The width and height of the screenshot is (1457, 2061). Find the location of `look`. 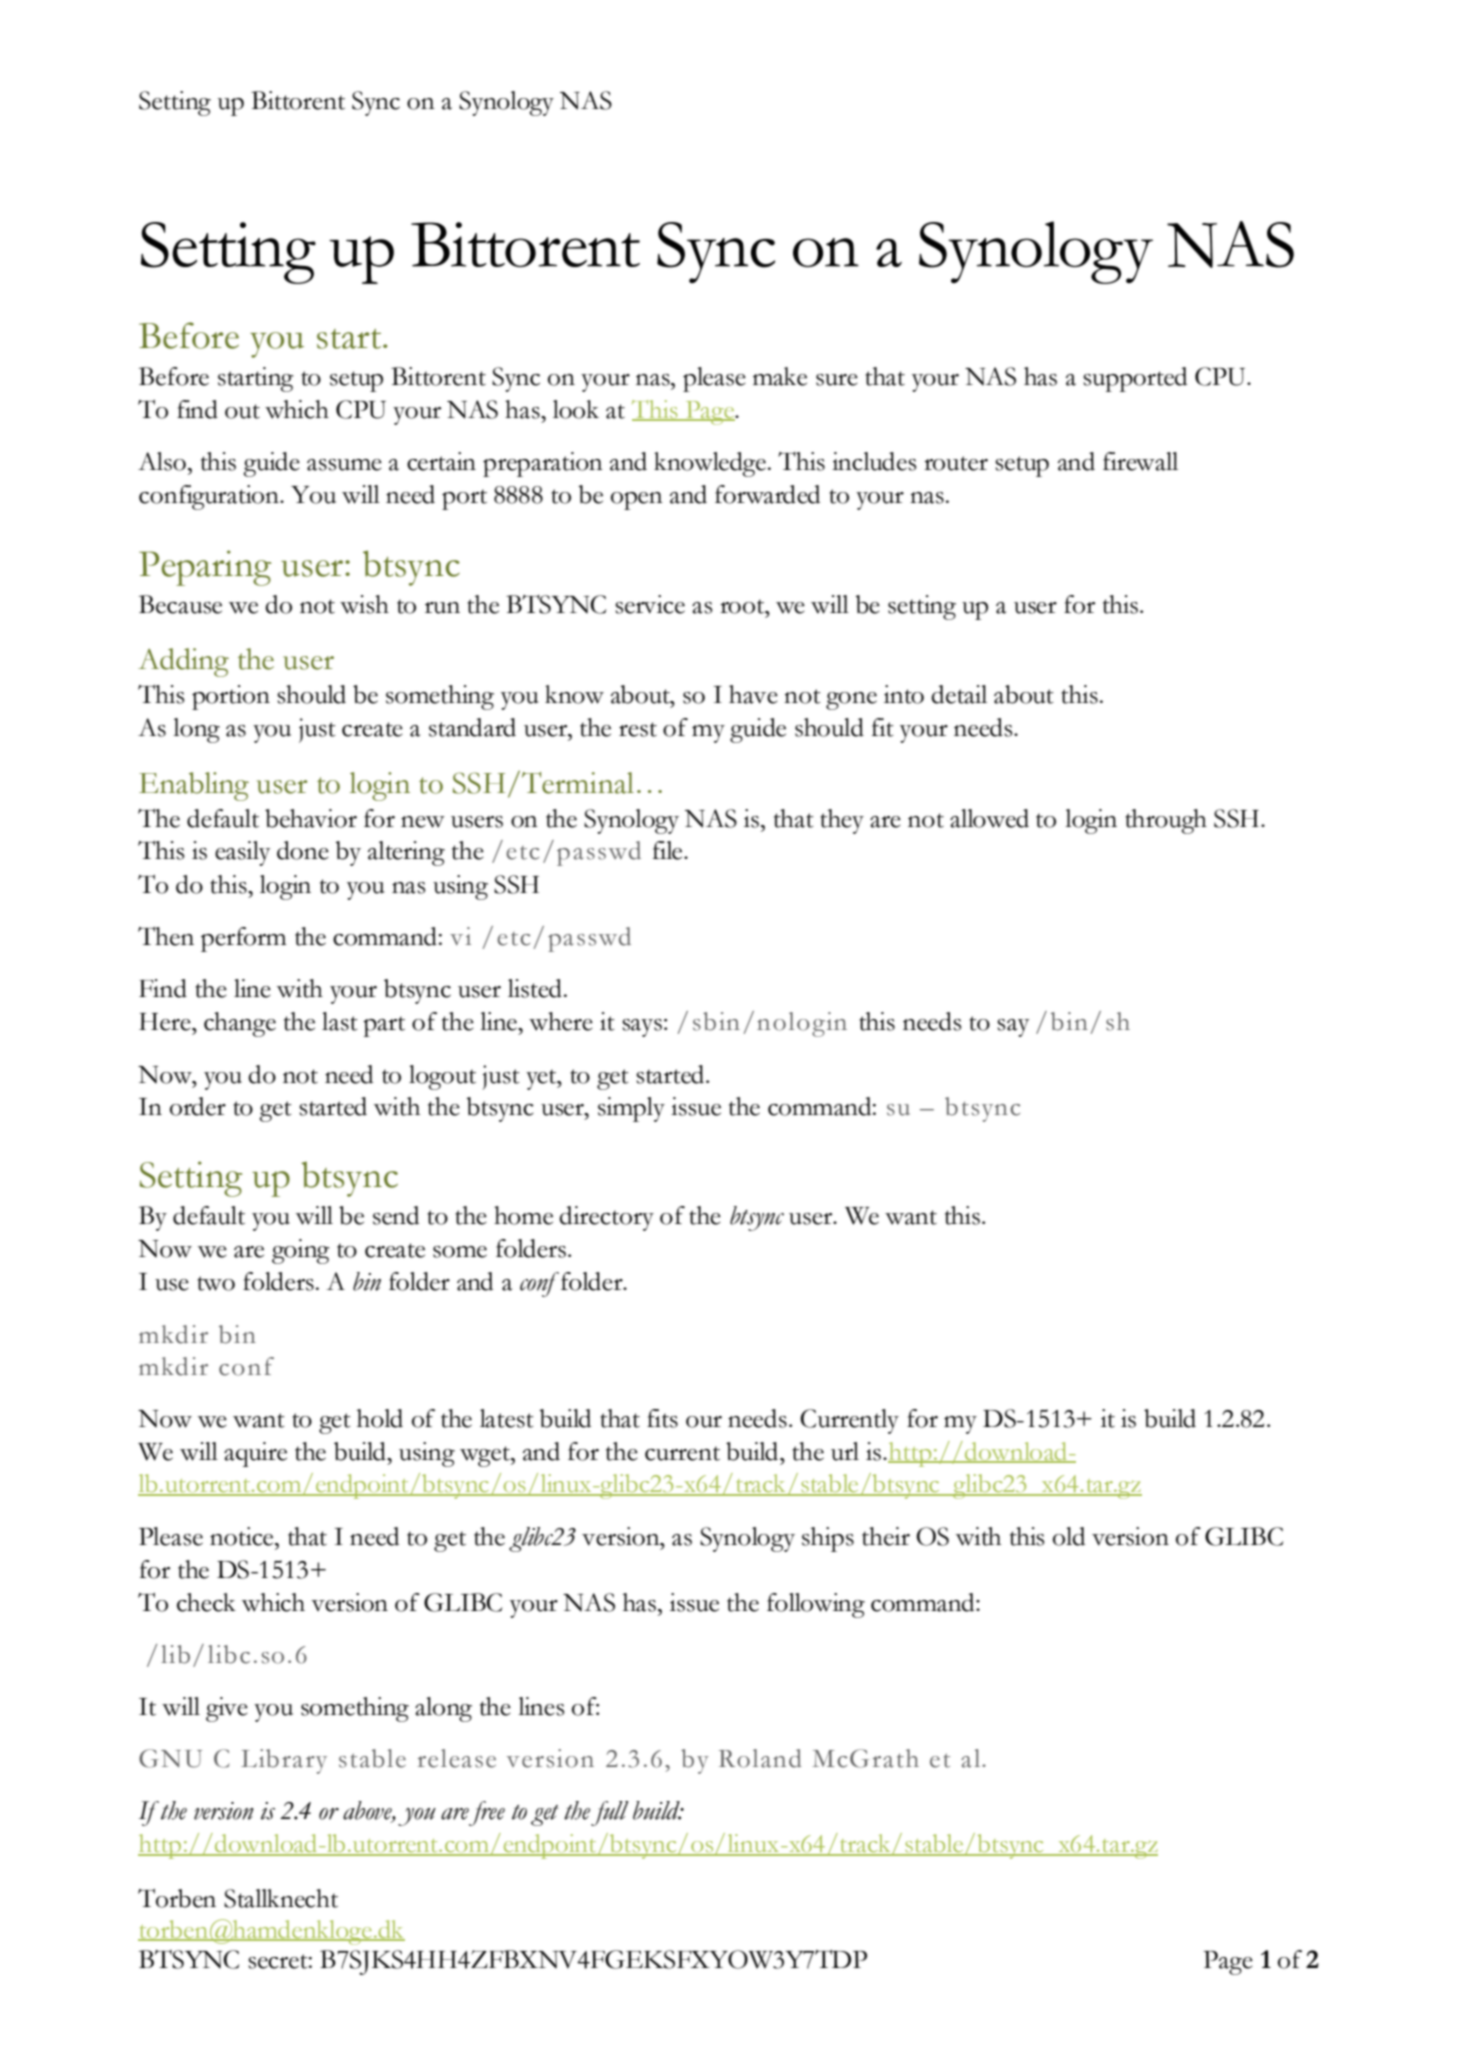

look is located at coordinates (576, 409).
